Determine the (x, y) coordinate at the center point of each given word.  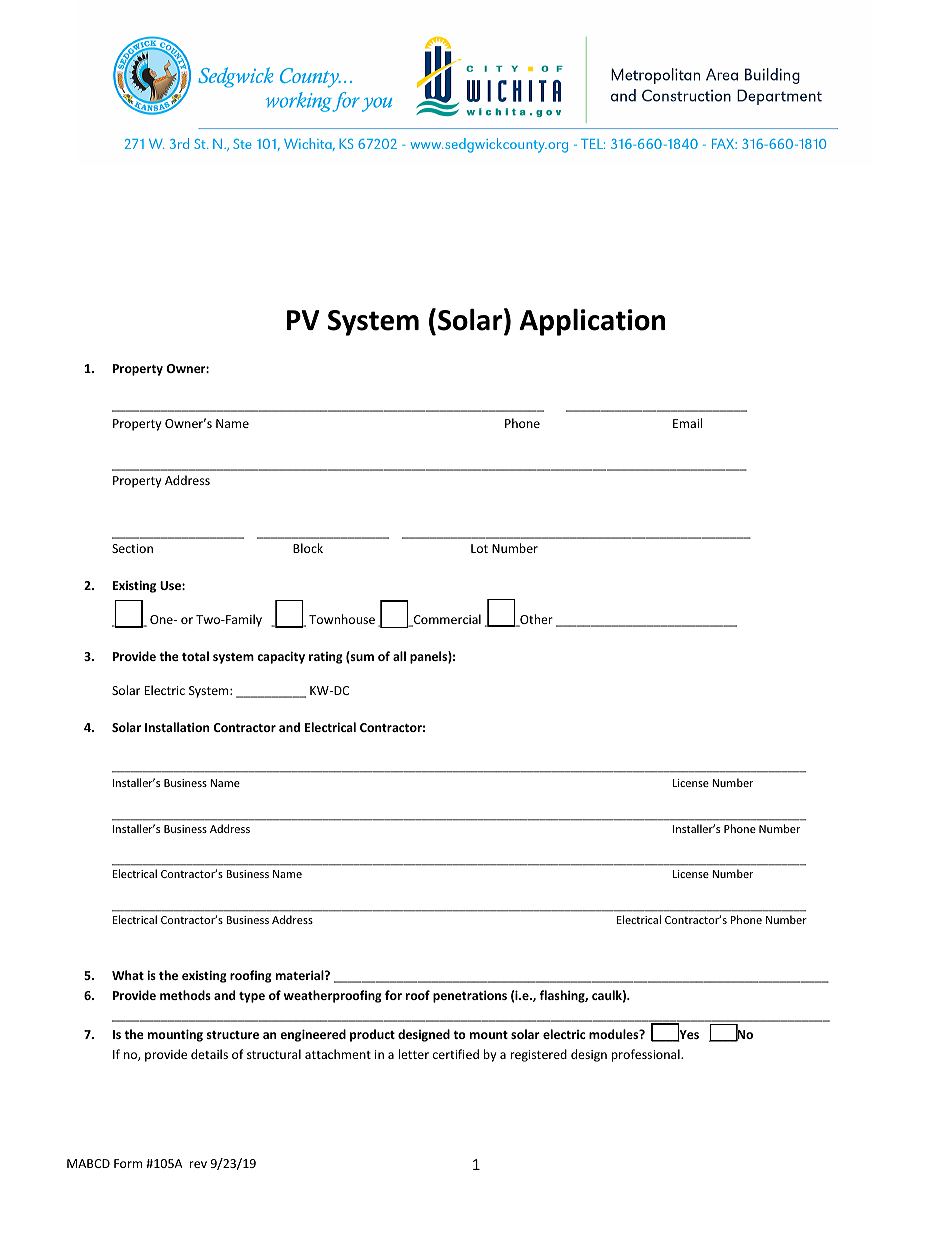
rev (198, 1164)
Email (687, 423)
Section (132, 548)
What (128, 975)
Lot (479, 548)
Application (592, 322)
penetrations (470, 996)
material (301, 975)
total (195, 656)
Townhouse (342, 619)
